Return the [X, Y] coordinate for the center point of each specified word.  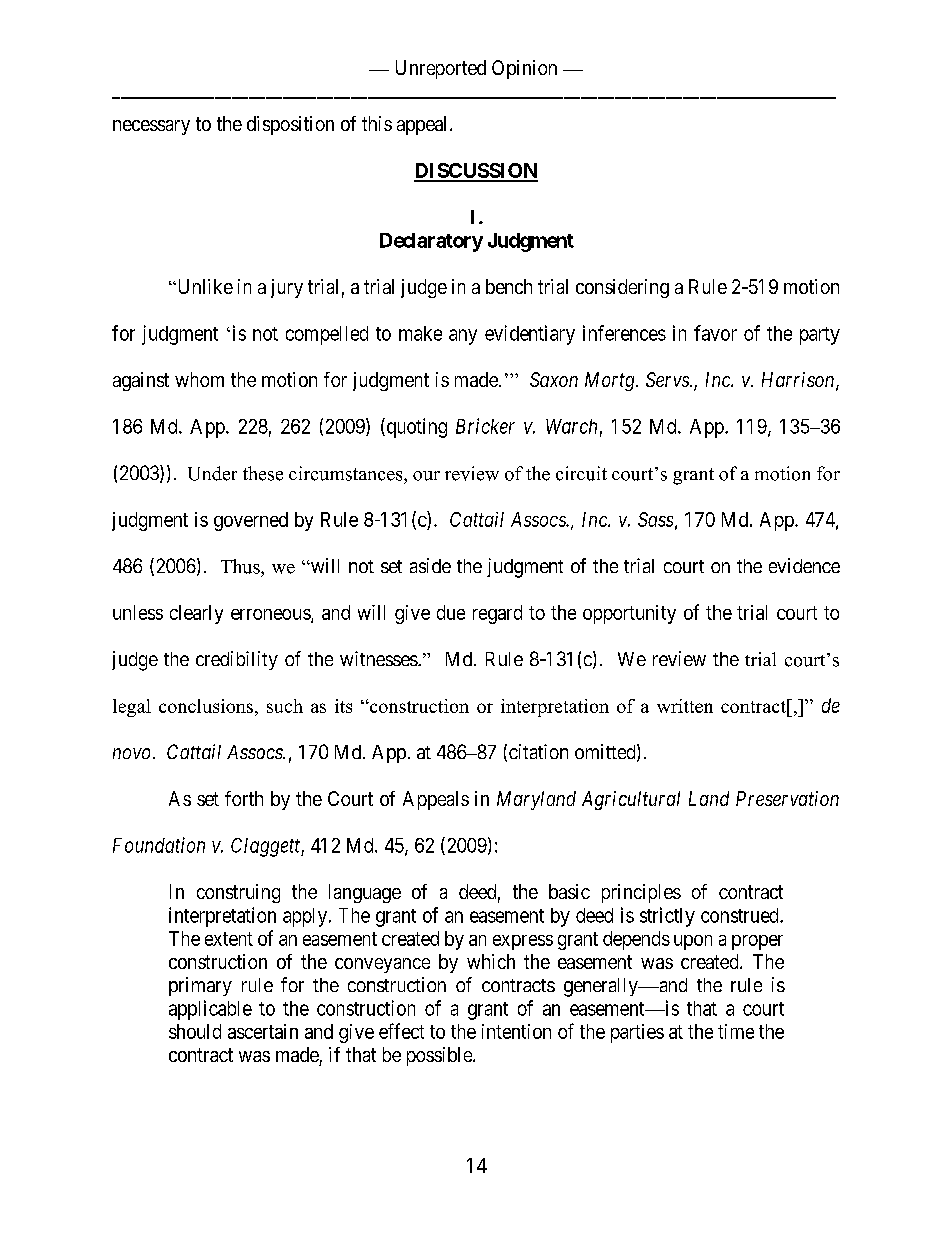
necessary [151, 127]
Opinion [524, 69]
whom [199, 379]
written [685, 706]
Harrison [799, 381]
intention [516, 1031]
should [195, 1031]
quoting [415, 428]
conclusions [206, 706]
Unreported [441, 69]
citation [538, 751]
